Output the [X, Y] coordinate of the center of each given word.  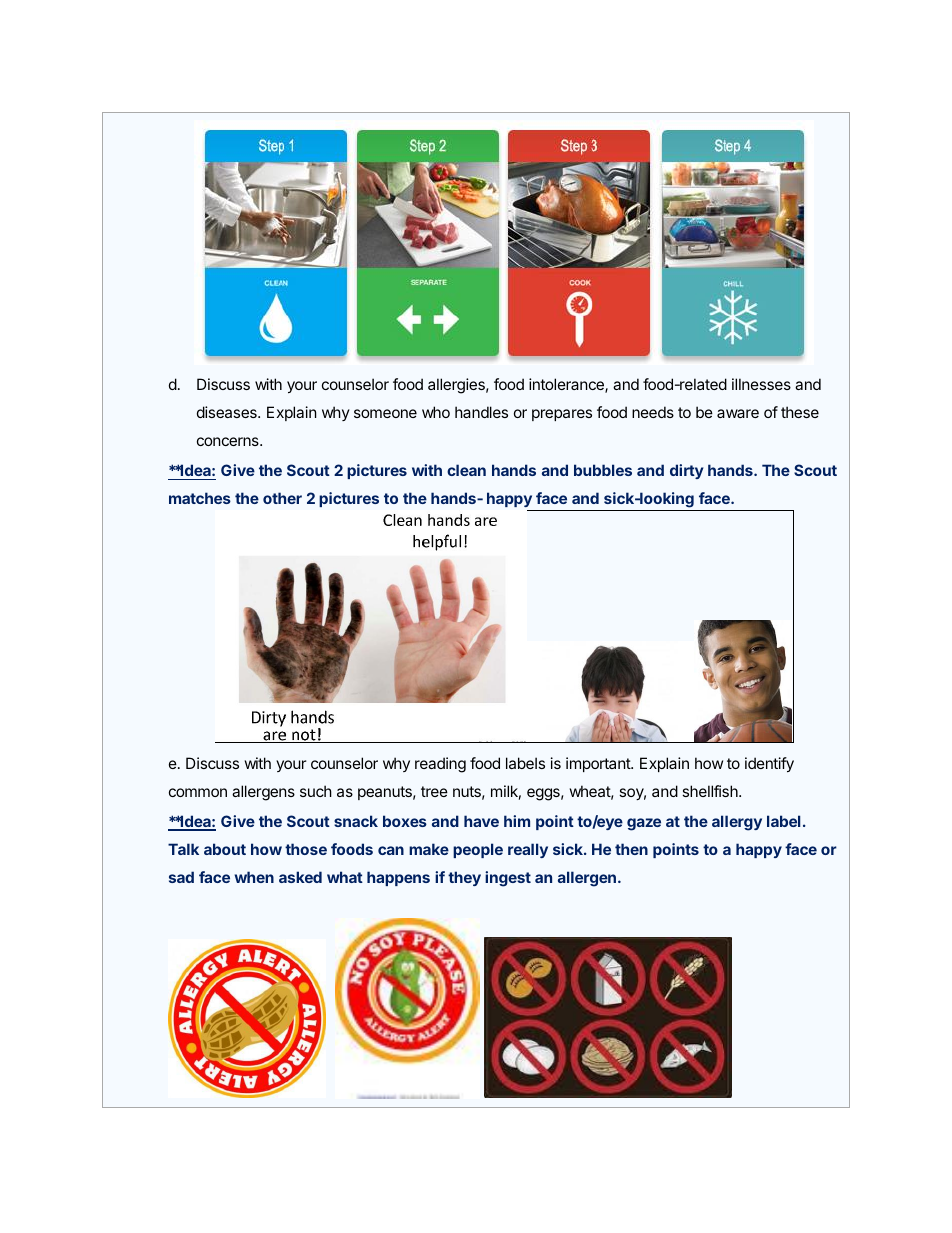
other [282, 498]
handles [481, 412]
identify [769, 764]
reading [440, 765]
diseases [228, 412]
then [631, 849]
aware [738, 413]
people [478, 850]
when [254, 877]
